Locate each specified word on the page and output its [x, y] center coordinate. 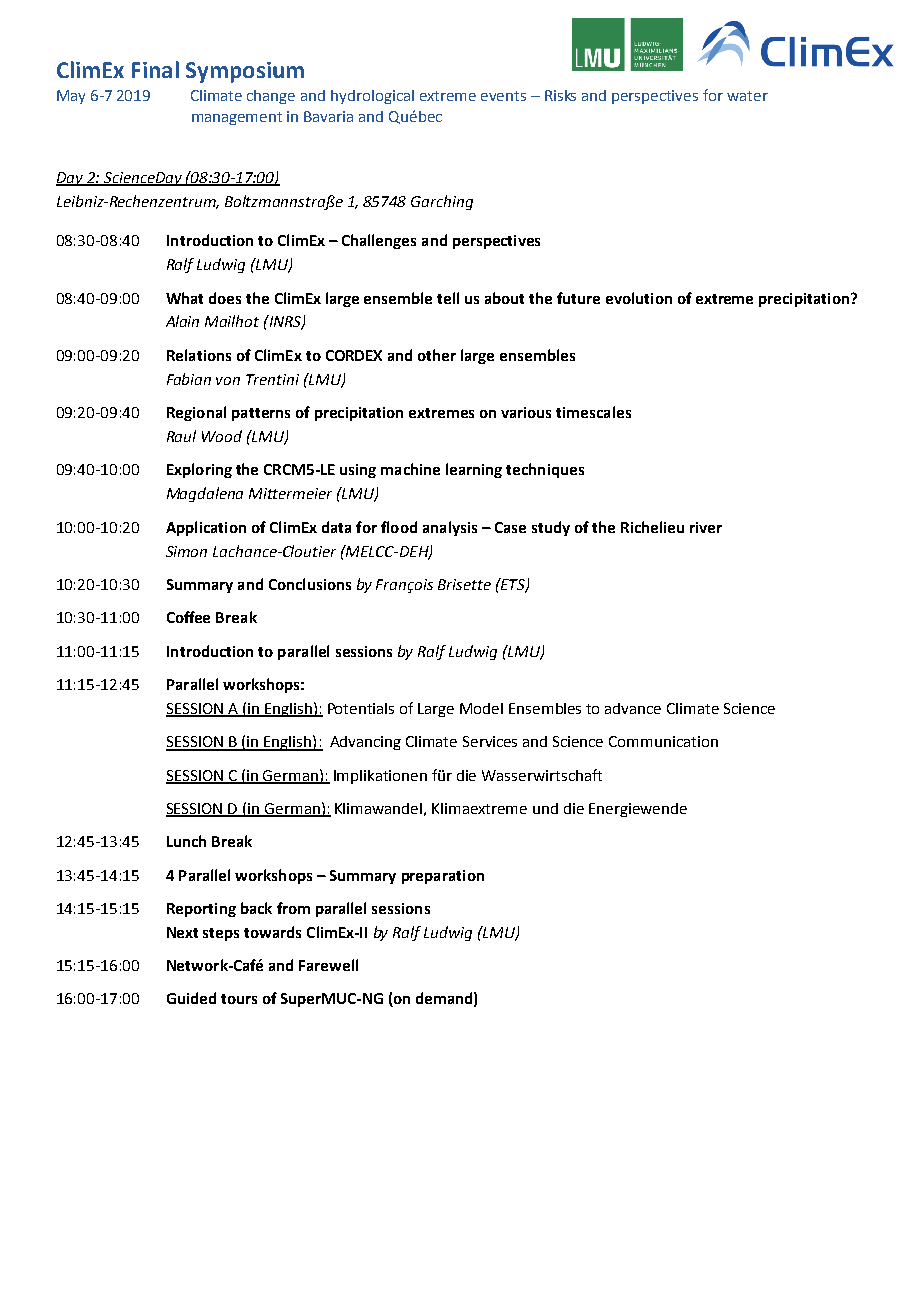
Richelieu [652, 527]
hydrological [372, 97]
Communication [663, 741]
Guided [191, 998]
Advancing [365, 743]
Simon [186, 551]
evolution [639, 298]
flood [399, 527]
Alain [182, 321]
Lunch [186, 841]
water [747, 96]
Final [155, 69]
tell [448, 298]
